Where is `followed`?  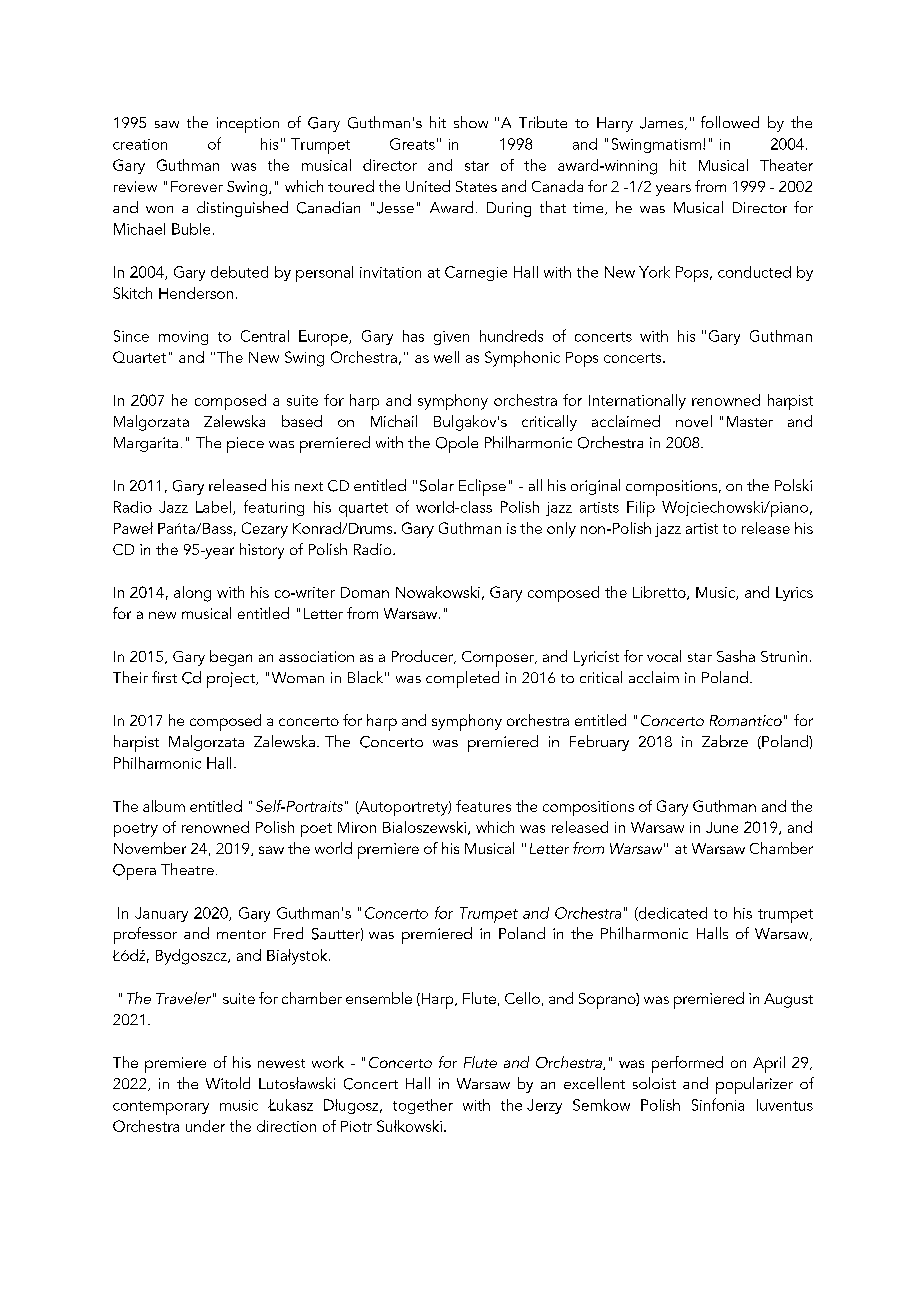
followed is located at coordinates (730, 122).
